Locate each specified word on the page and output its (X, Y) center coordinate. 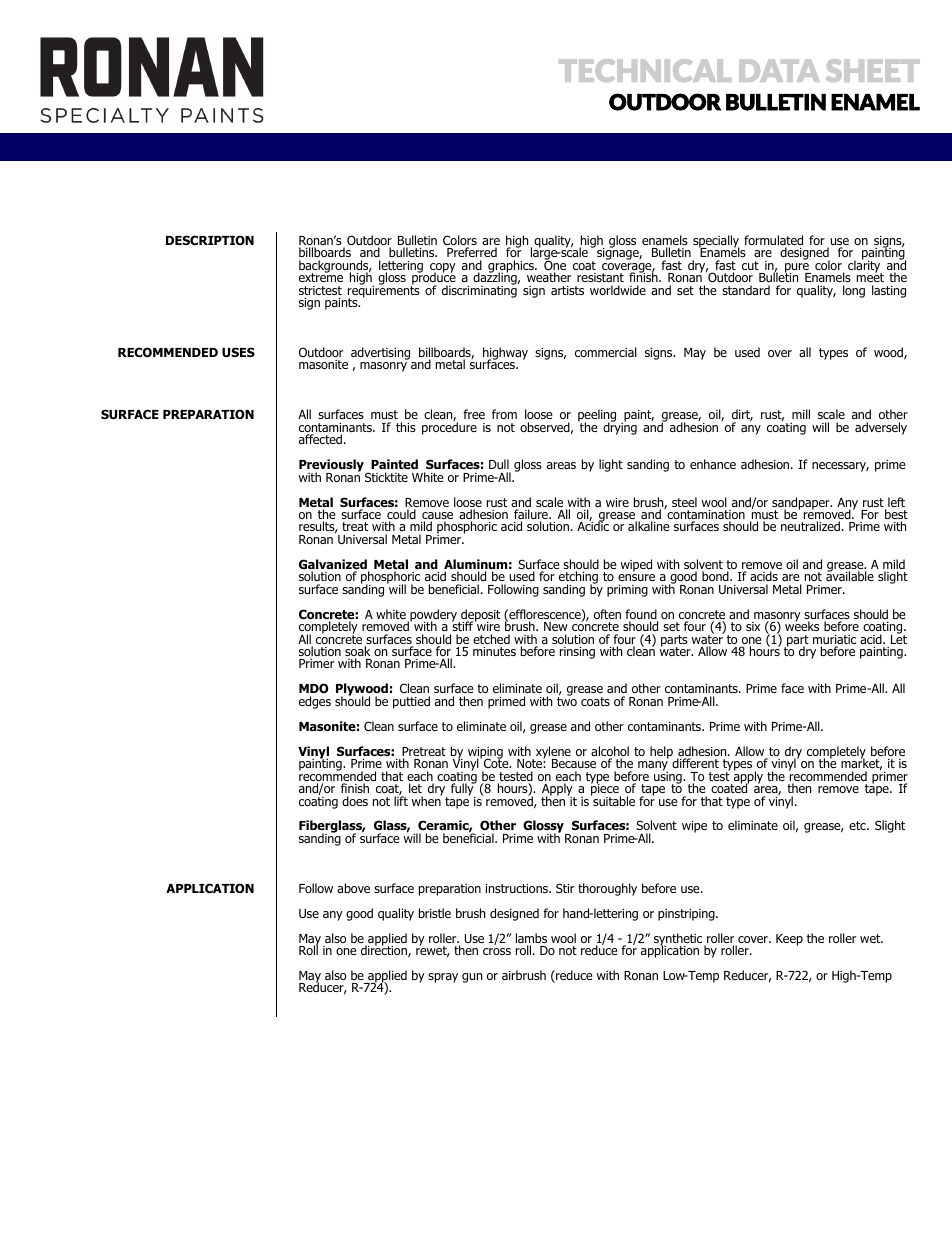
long (854, 291)
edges (315, 702)
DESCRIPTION (210, 240)
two (567, 700)
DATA (779, 70)
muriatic (834, 641)
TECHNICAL (645, 70)
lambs (531, 939)
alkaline (649, 526)
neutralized (810, 526)
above (353, 888)
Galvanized (334, 565)
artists (567, 290)
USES (238, 352)
